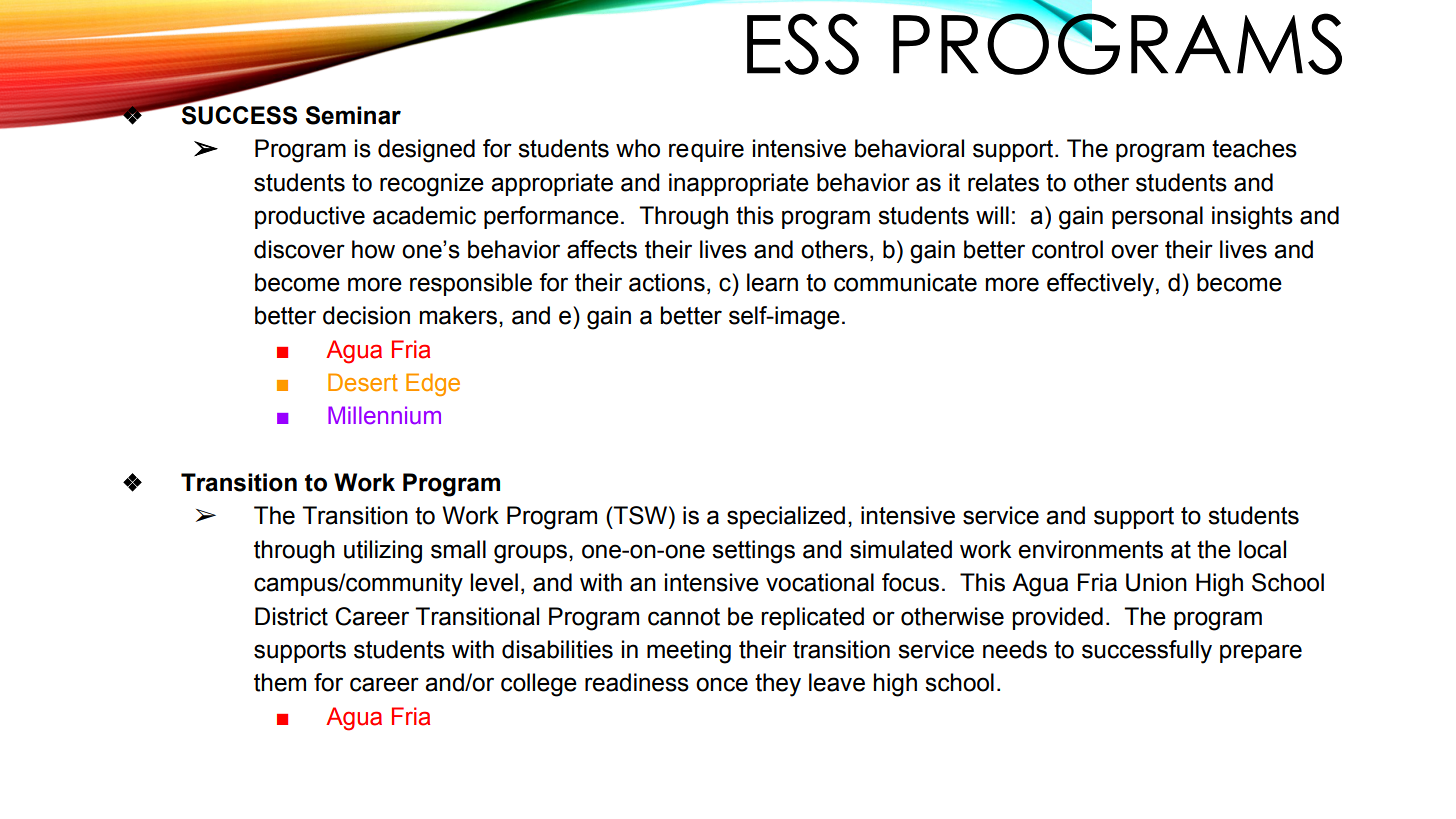 This screenshot has height=819, width=1456. Describe the element at coordinates (366, 315) in the screenshot. I see `decision` at that location.
